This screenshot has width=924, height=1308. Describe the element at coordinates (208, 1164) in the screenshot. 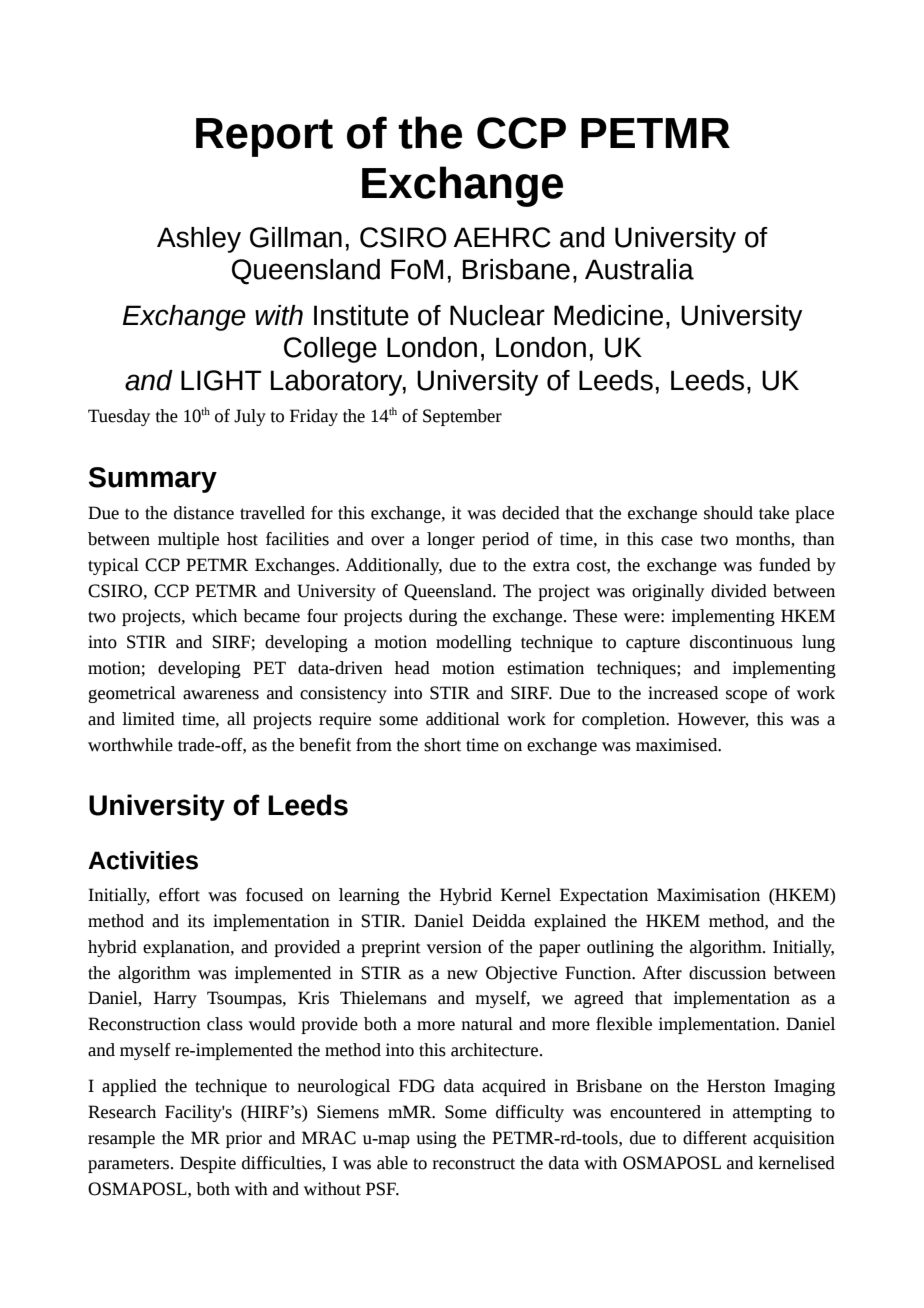

I see `Despite` at that location.
